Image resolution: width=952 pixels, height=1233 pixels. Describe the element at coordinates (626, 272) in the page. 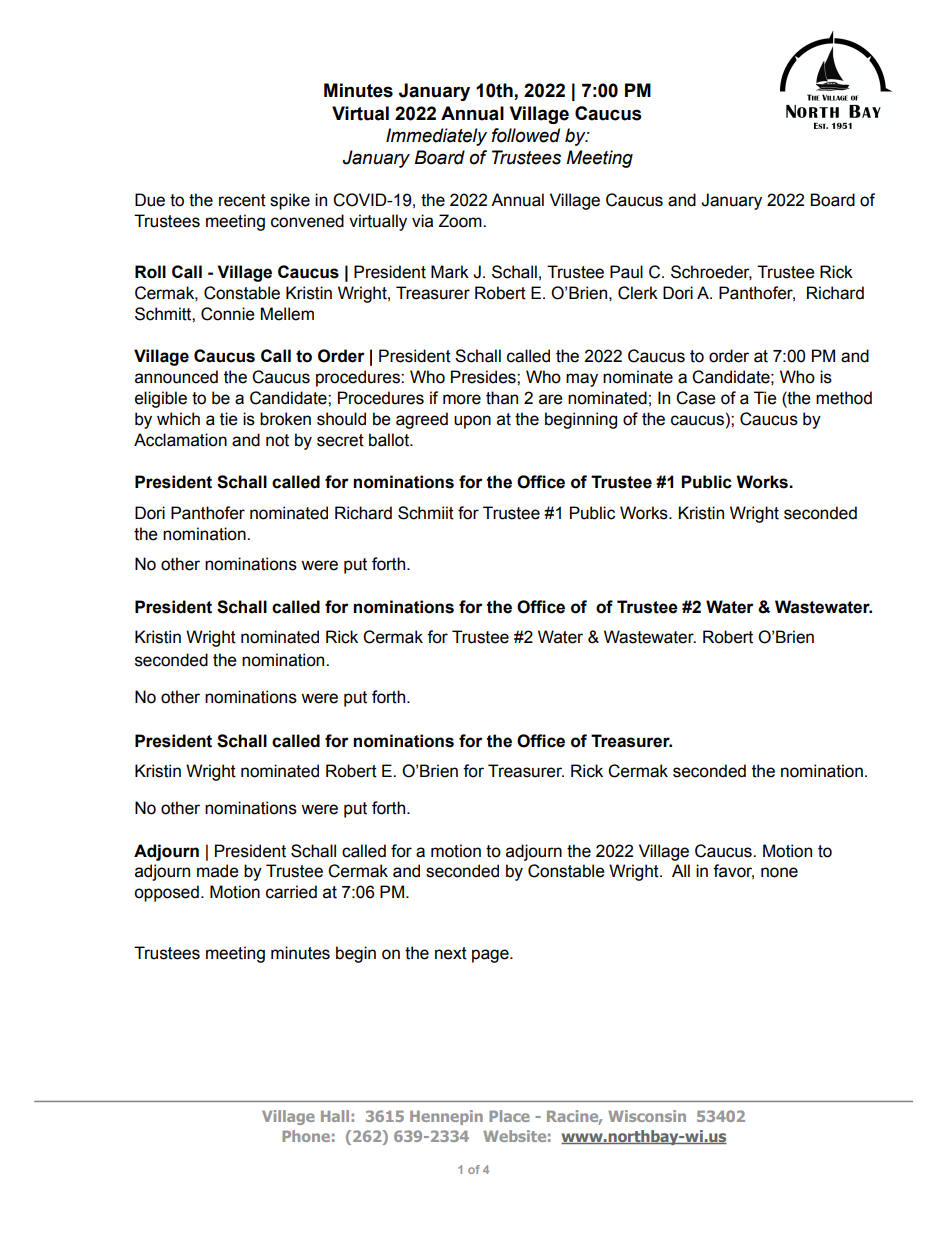

I see `Paul` at that location.
